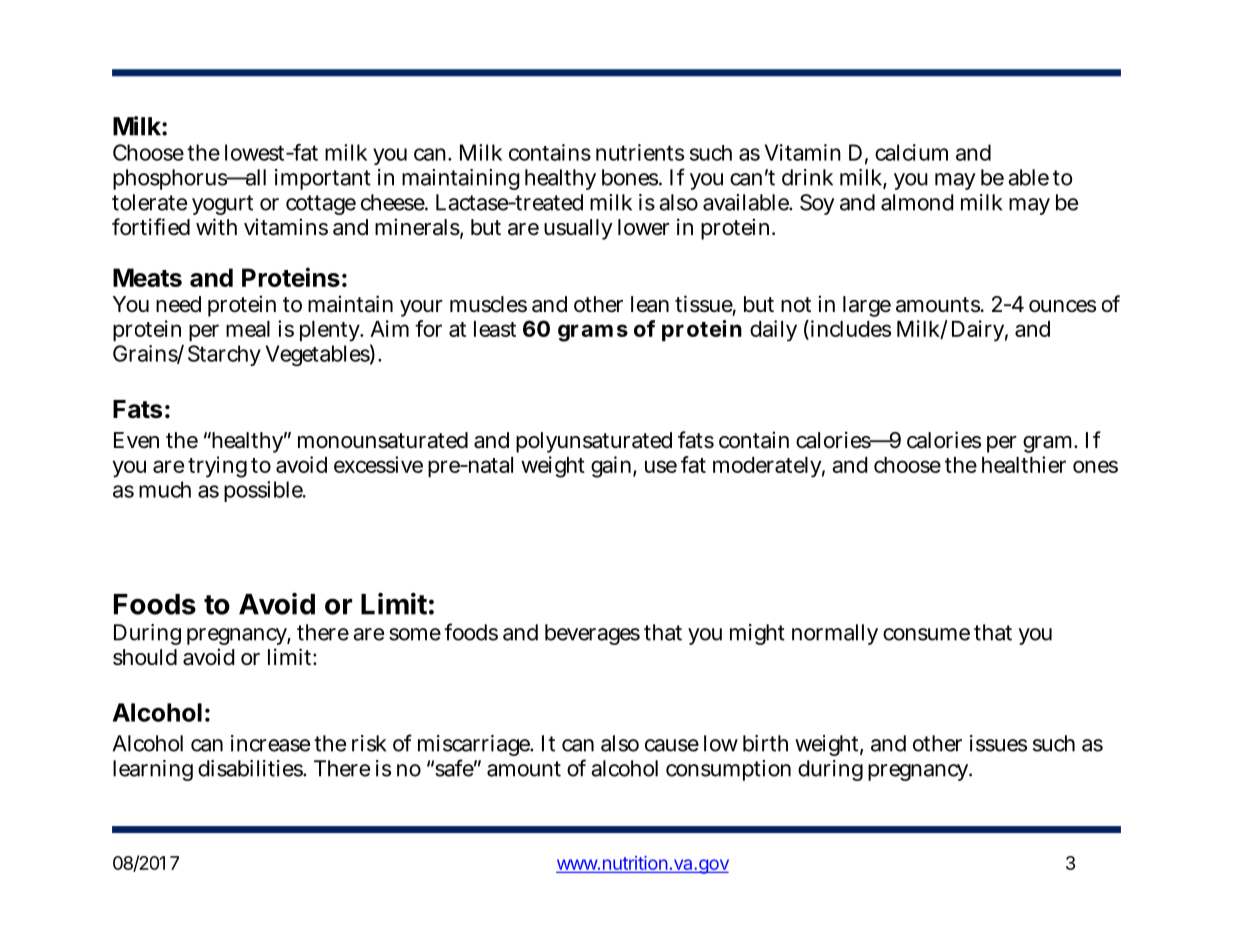  What do you see at coordinates (1024, 464) in the page?
I see `healthier` at bounding box center [1024, 464].
